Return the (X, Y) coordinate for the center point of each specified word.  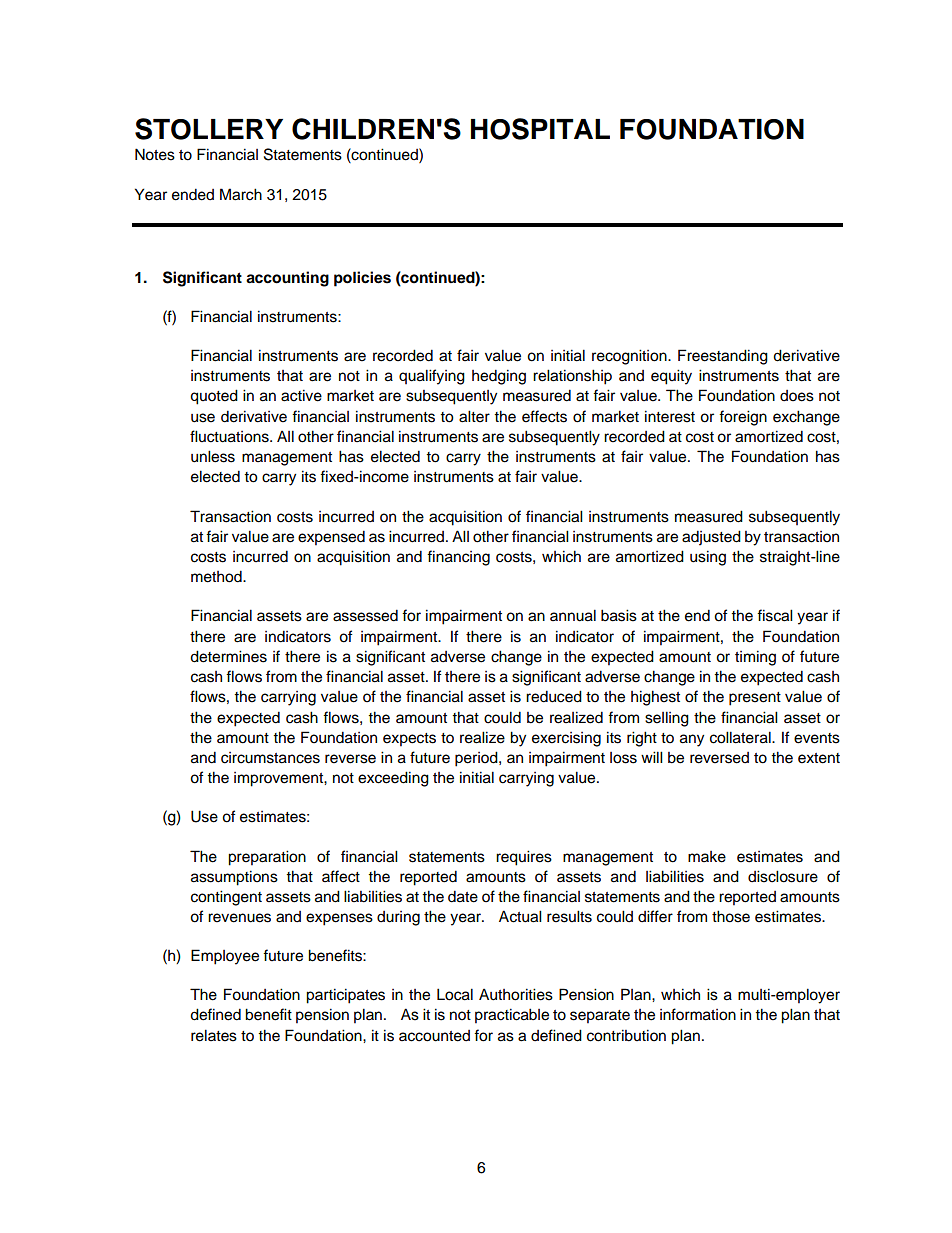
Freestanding (723, 357)
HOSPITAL (540, 129)
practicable (512, 1016)
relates (214, 1035)
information (698, 1014)
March (241, 194)
